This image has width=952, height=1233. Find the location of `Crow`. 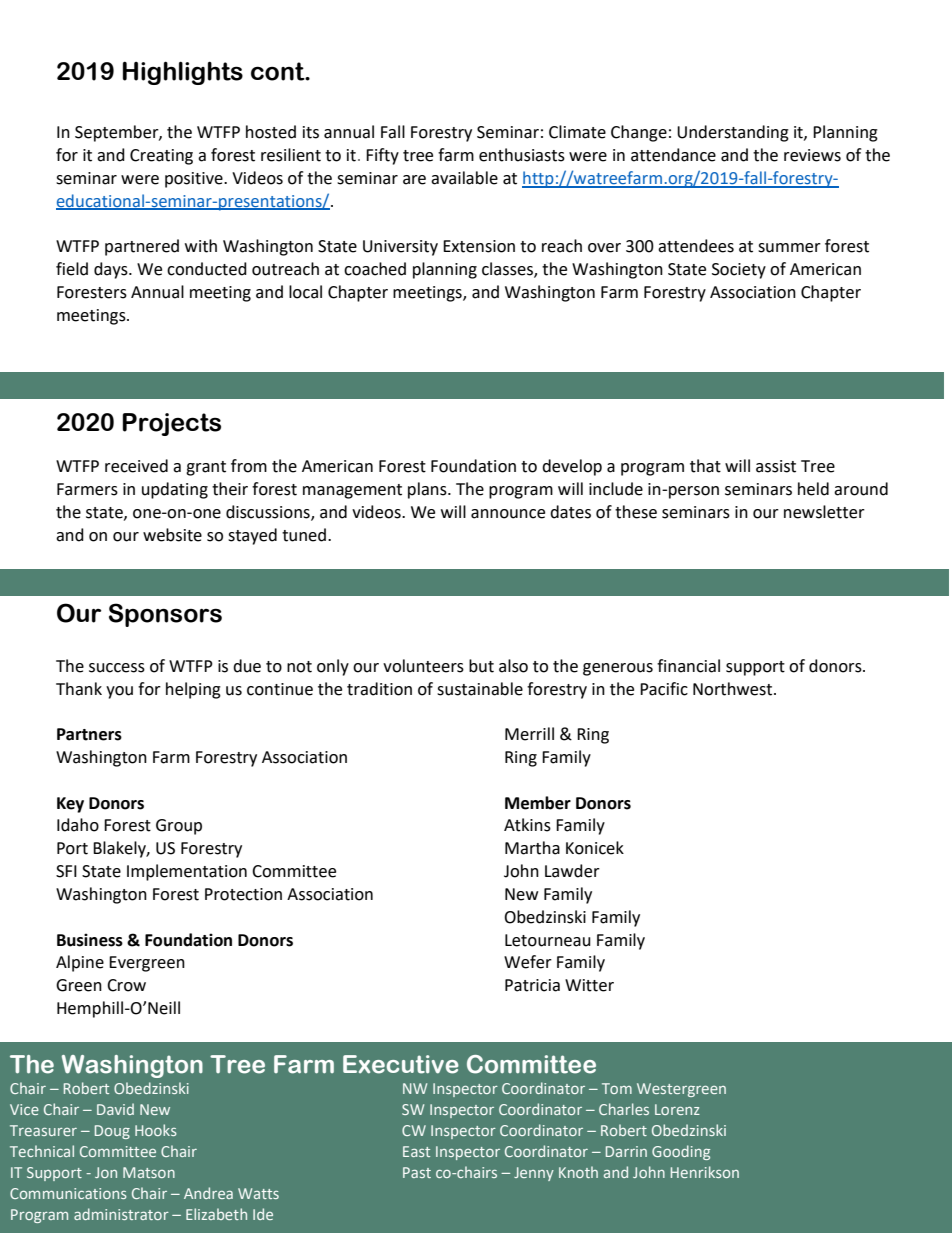

Crow is located at coordinates (126, 985).
